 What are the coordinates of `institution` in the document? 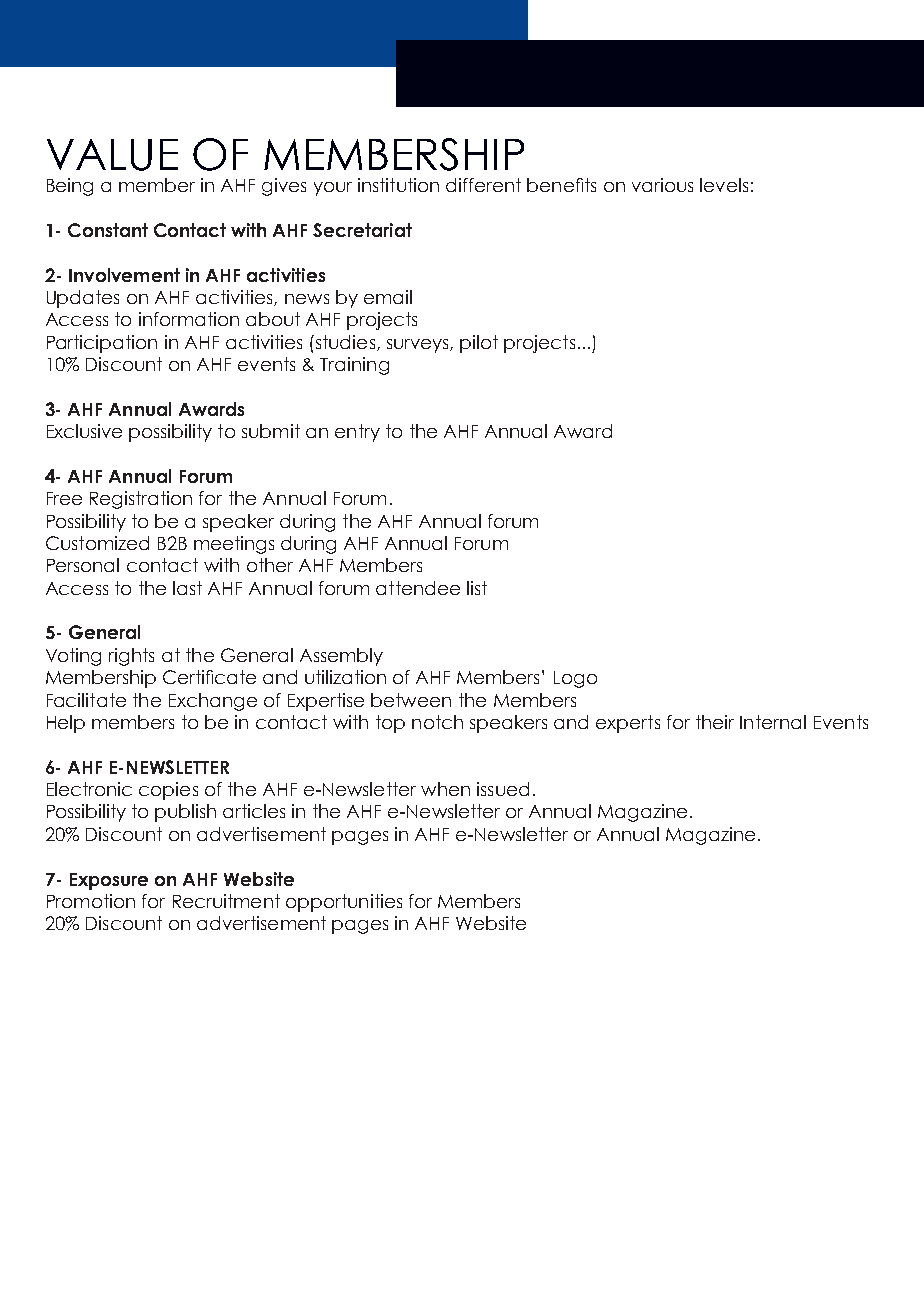 It's located at (398, 185).
